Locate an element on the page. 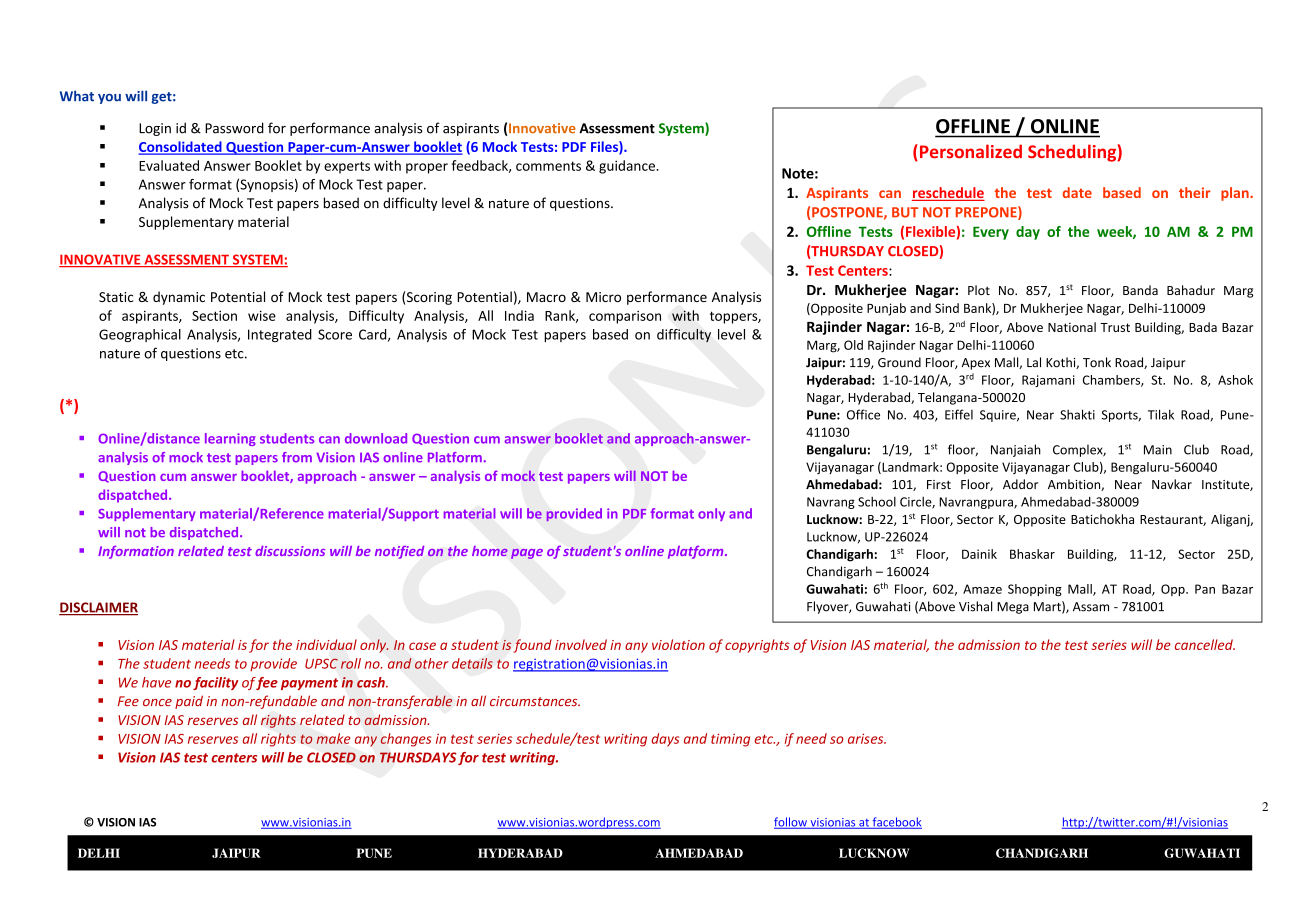 This image has height=924, width=1308. Office is located at coordinates (863, 414).
